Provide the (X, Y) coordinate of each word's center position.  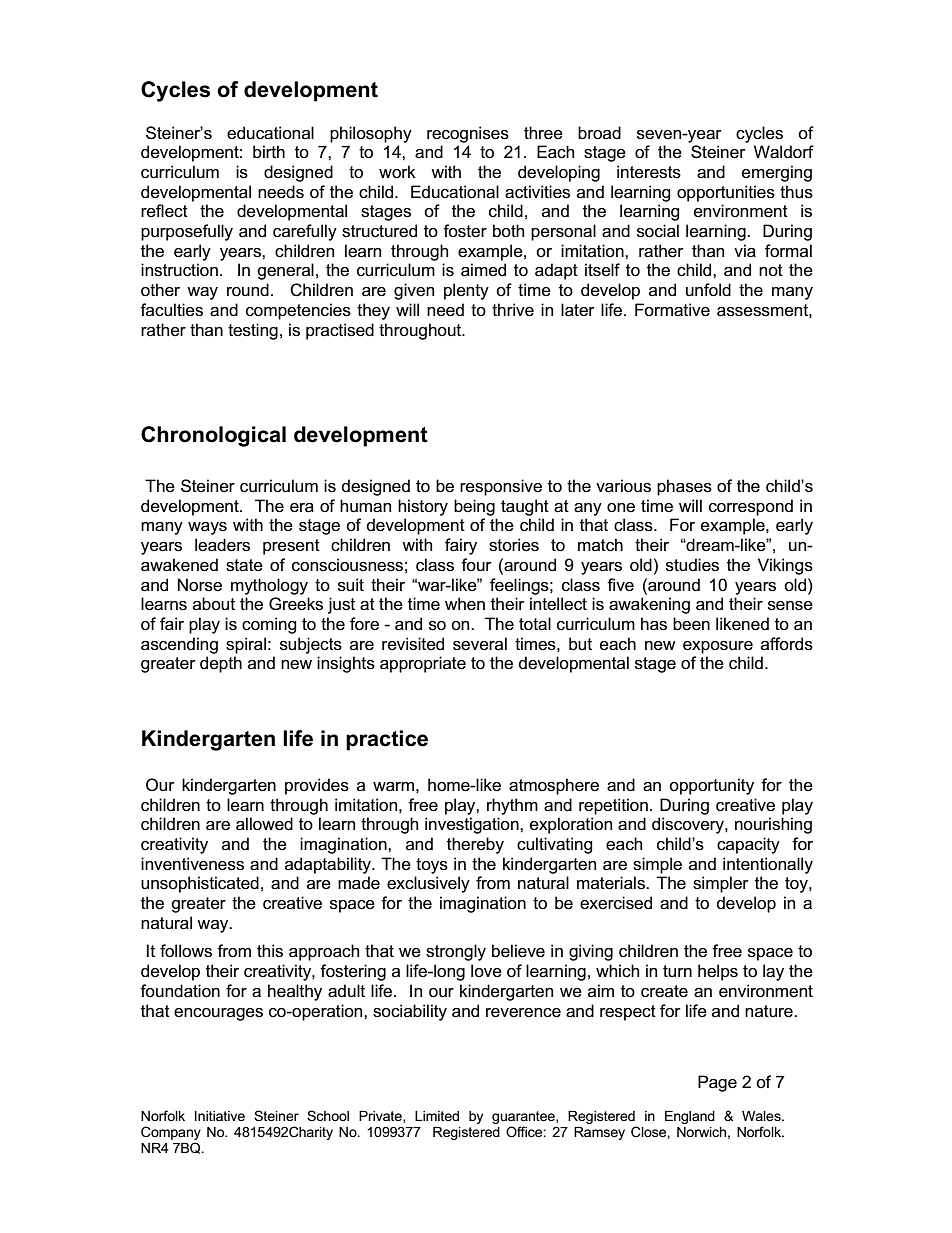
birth (269, 151)
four (476, 564)
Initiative (220, 1116)
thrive (513, 310)
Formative (672, 310)
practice (387, 740)
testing (253, 331)
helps (718, 972)
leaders (222, 545)
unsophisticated (200, 884)
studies (692, 565)
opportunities (726, 193)
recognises (468, 134)
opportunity (711, 786)
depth (221, 664)
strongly (456, 952)
